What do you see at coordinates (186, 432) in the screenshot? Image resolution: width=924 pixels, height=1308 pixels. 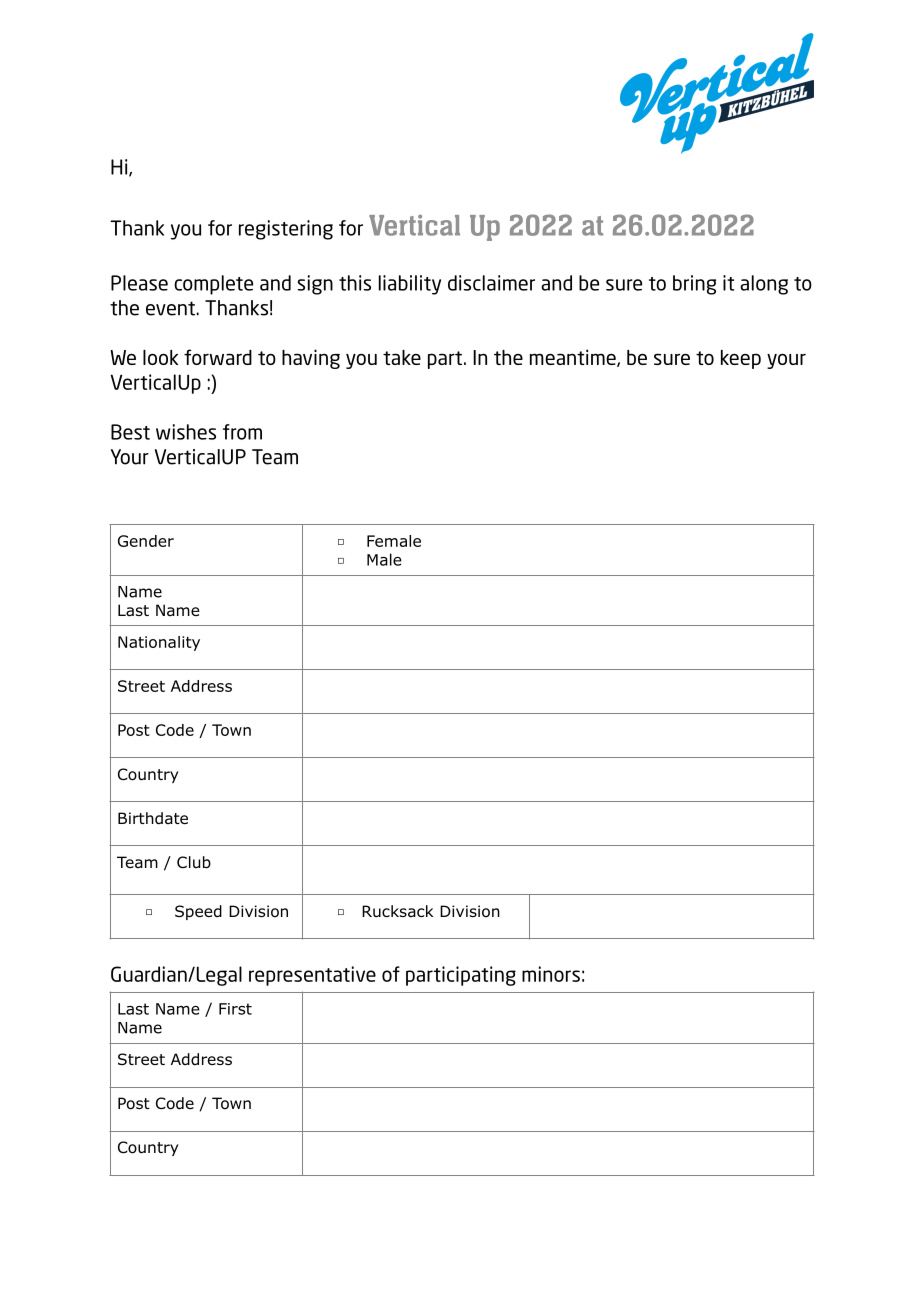 I see `wishes` at bounding box center [186, 432].
